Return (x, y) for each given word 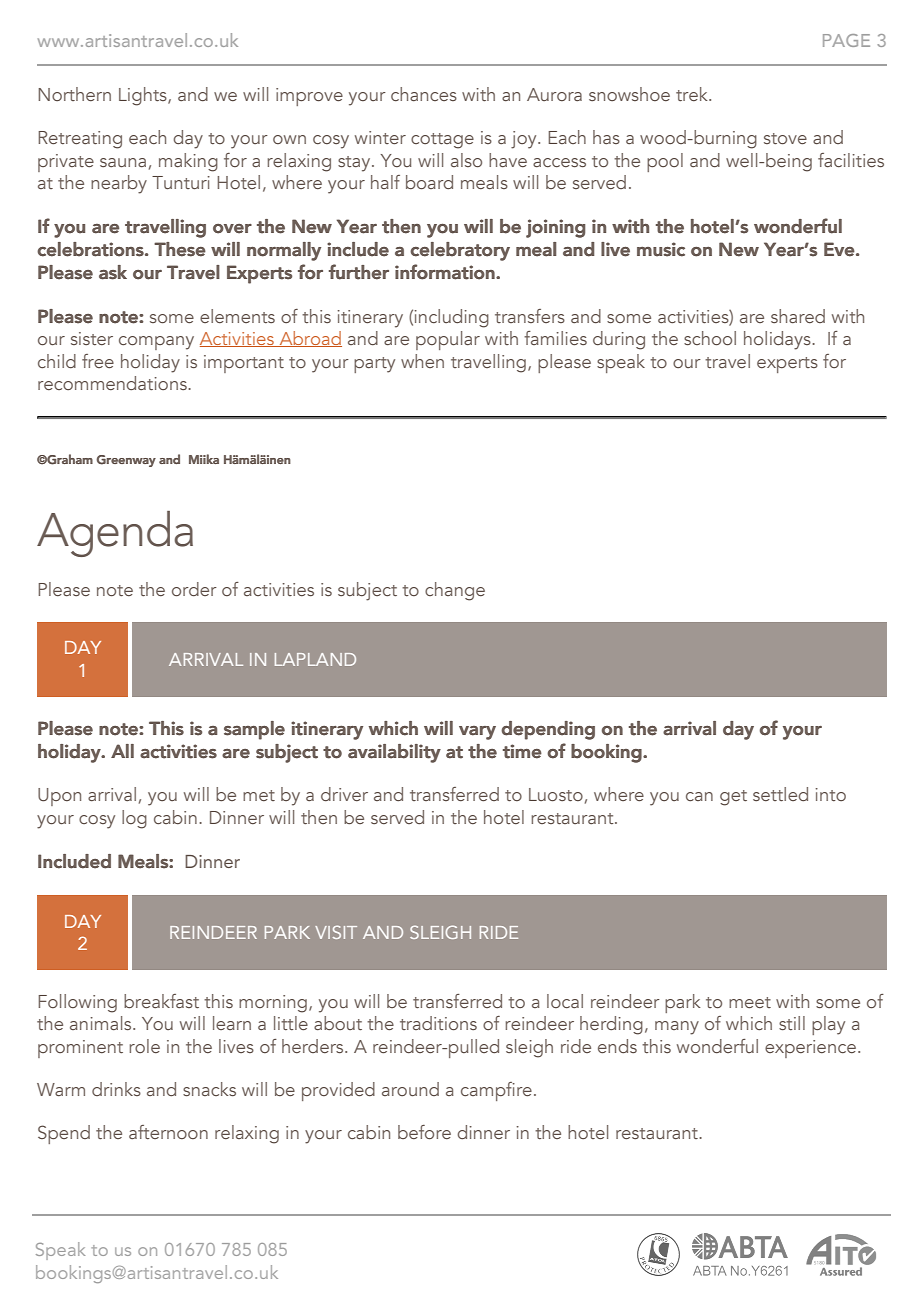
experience (810, 1049)
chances (424, 94)
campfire (496, 1091)
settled (780, 794)
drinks (116, 1089)
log (134, 819)
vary (477, 733)
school (710, 338)
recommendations (113, 383)
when (422, 361)
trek (693, 94)
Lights (144, 96)
